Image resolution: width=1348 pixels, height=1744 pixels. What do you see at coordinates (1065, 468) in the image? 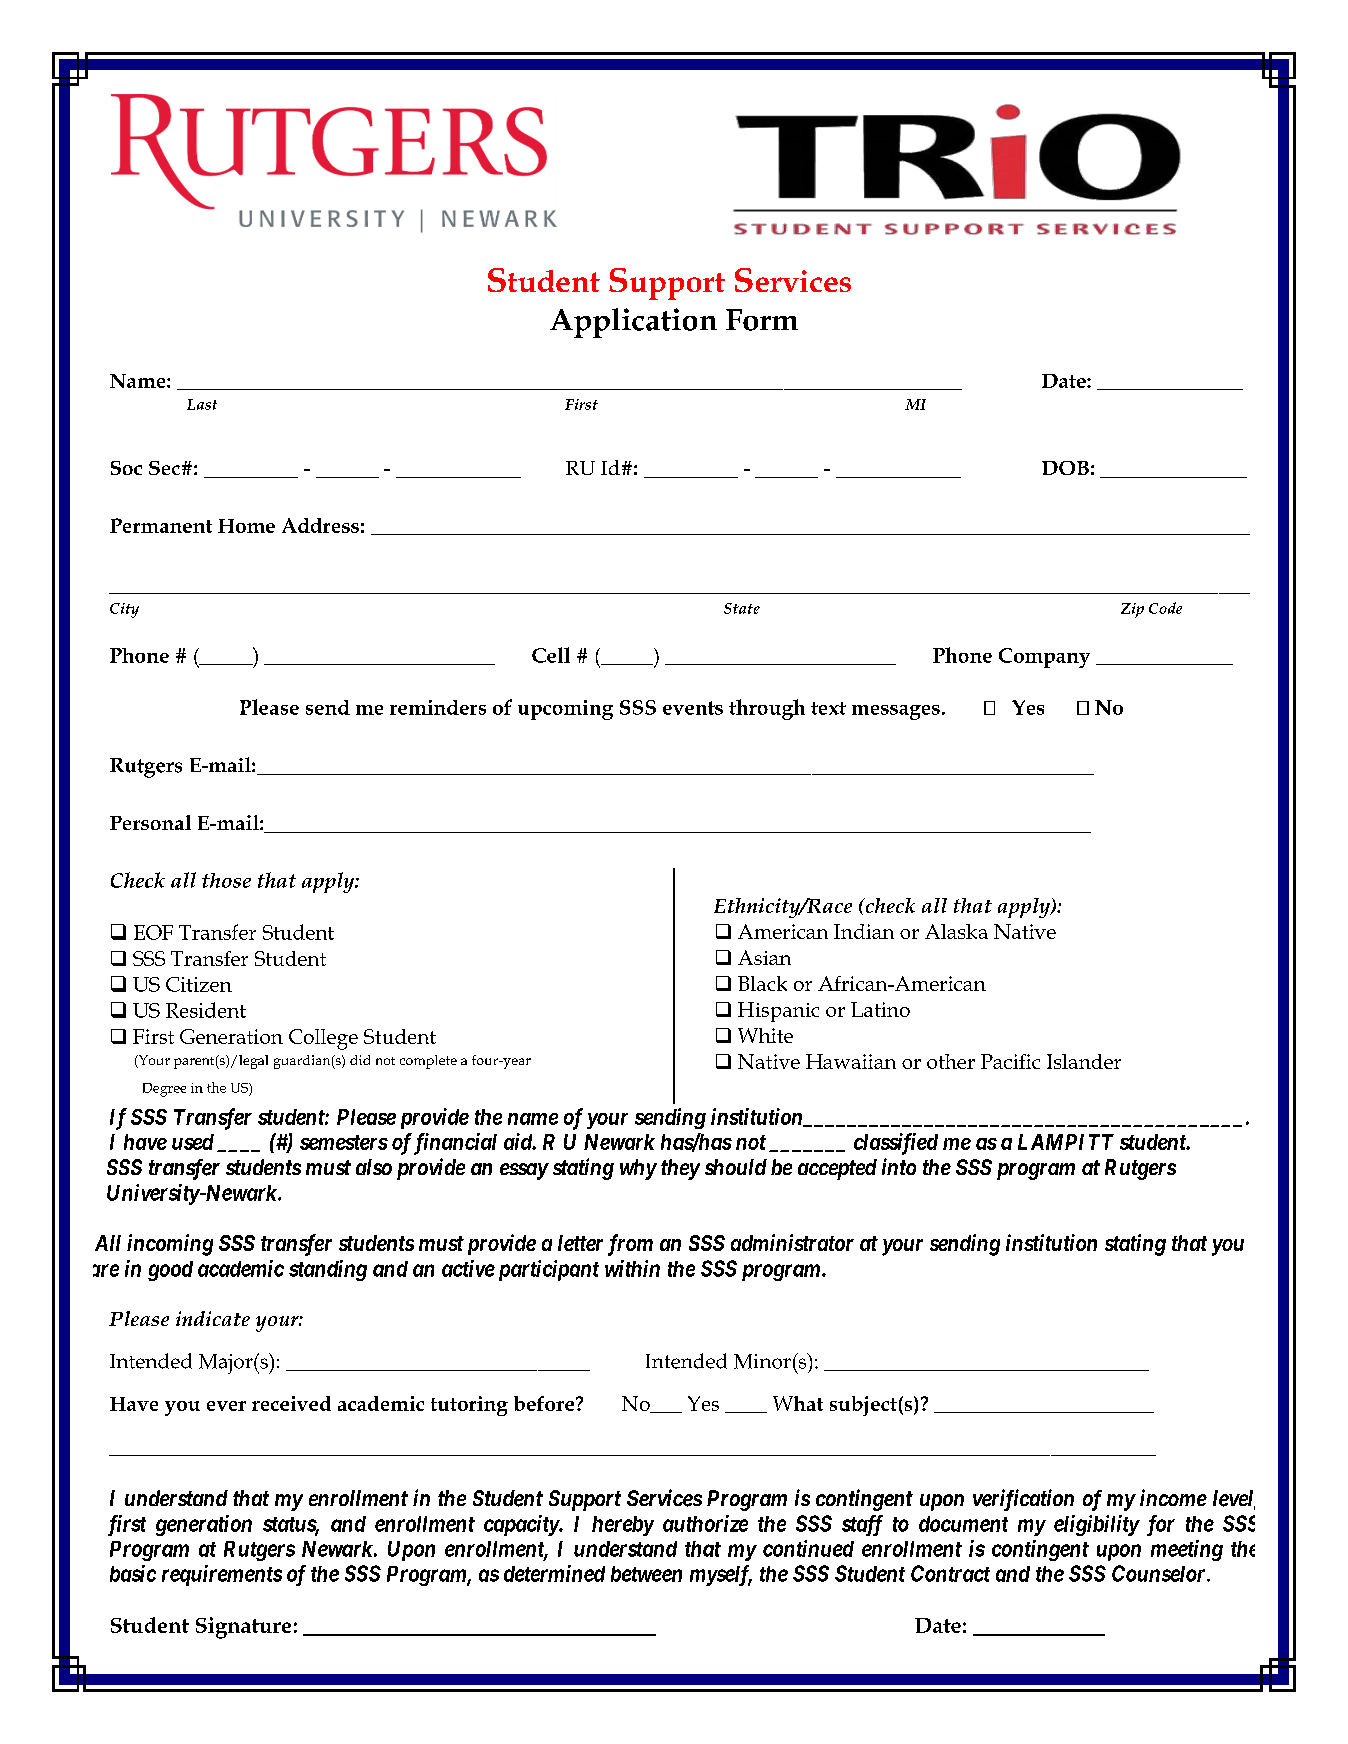
I see `DOB` at bounding box center [1065, 468].
